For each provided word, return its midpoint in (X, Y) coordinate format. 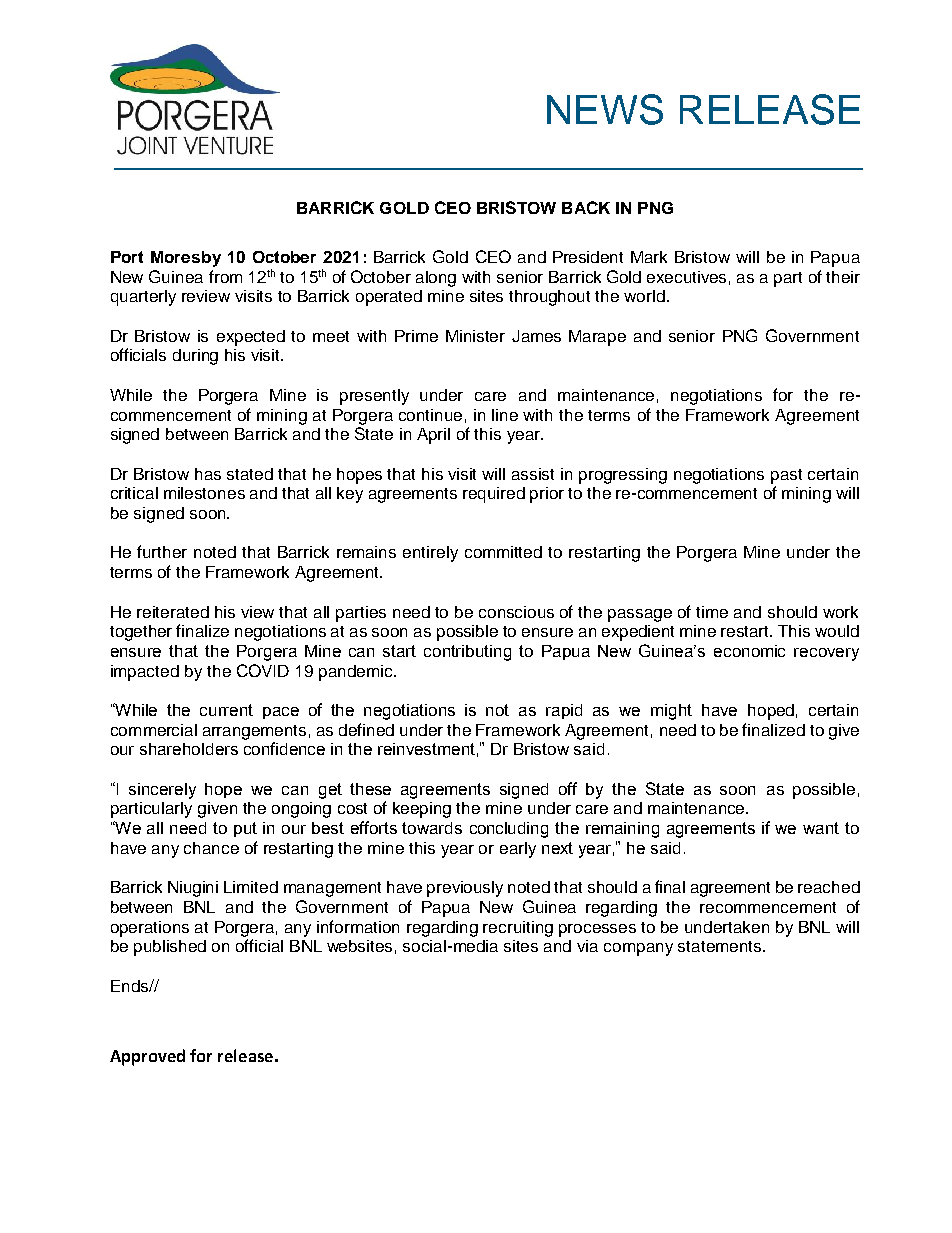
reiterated (173, 612)
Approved (147, 1057)
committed (503, 552)
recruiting (518, 929)
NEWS (605, 109)
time (712, 612)
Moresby (186, 259)
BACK (586, 207)
